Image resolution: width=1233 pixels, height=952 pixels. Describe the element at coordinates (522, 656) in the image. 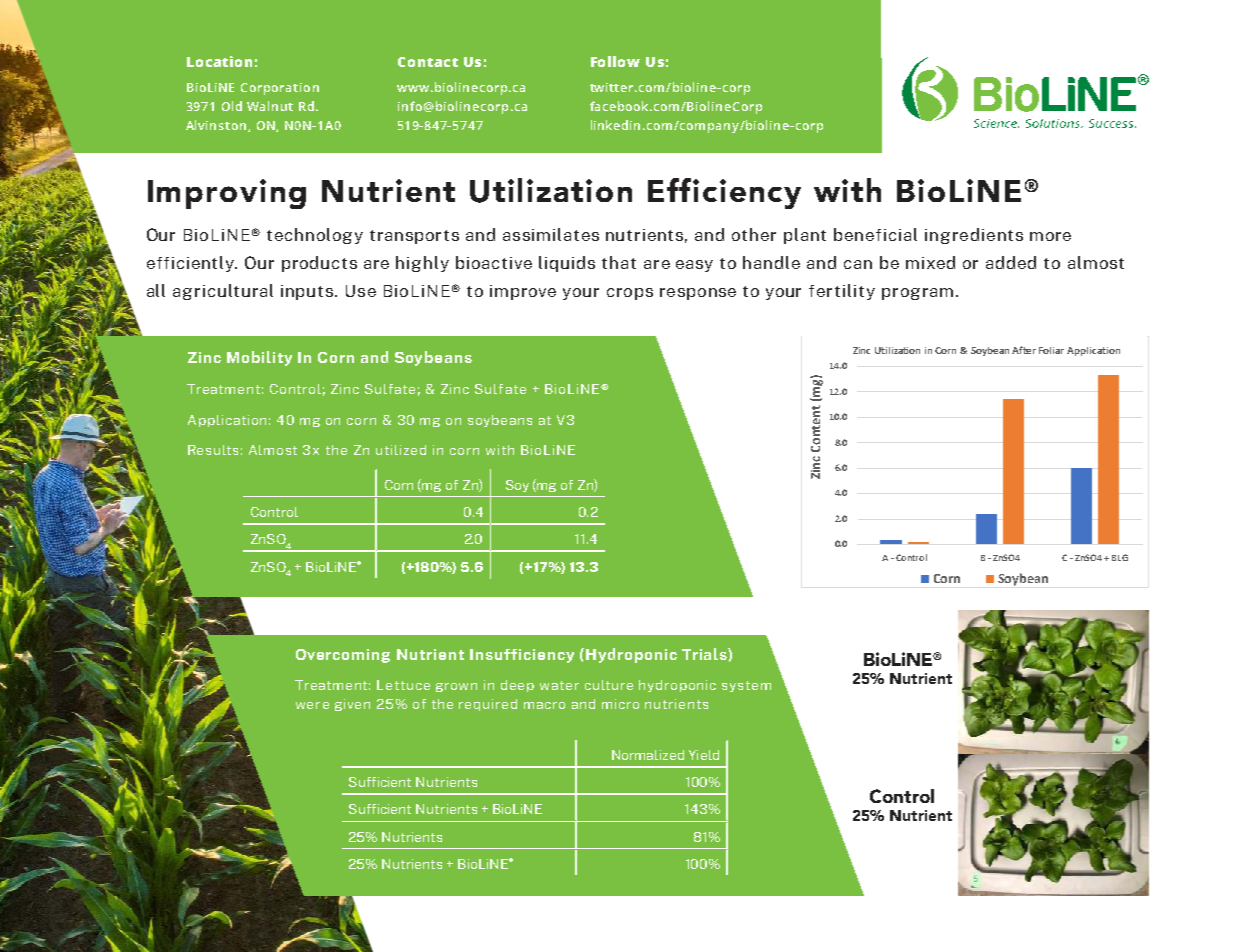

I see `Insufficiency` at that location.
